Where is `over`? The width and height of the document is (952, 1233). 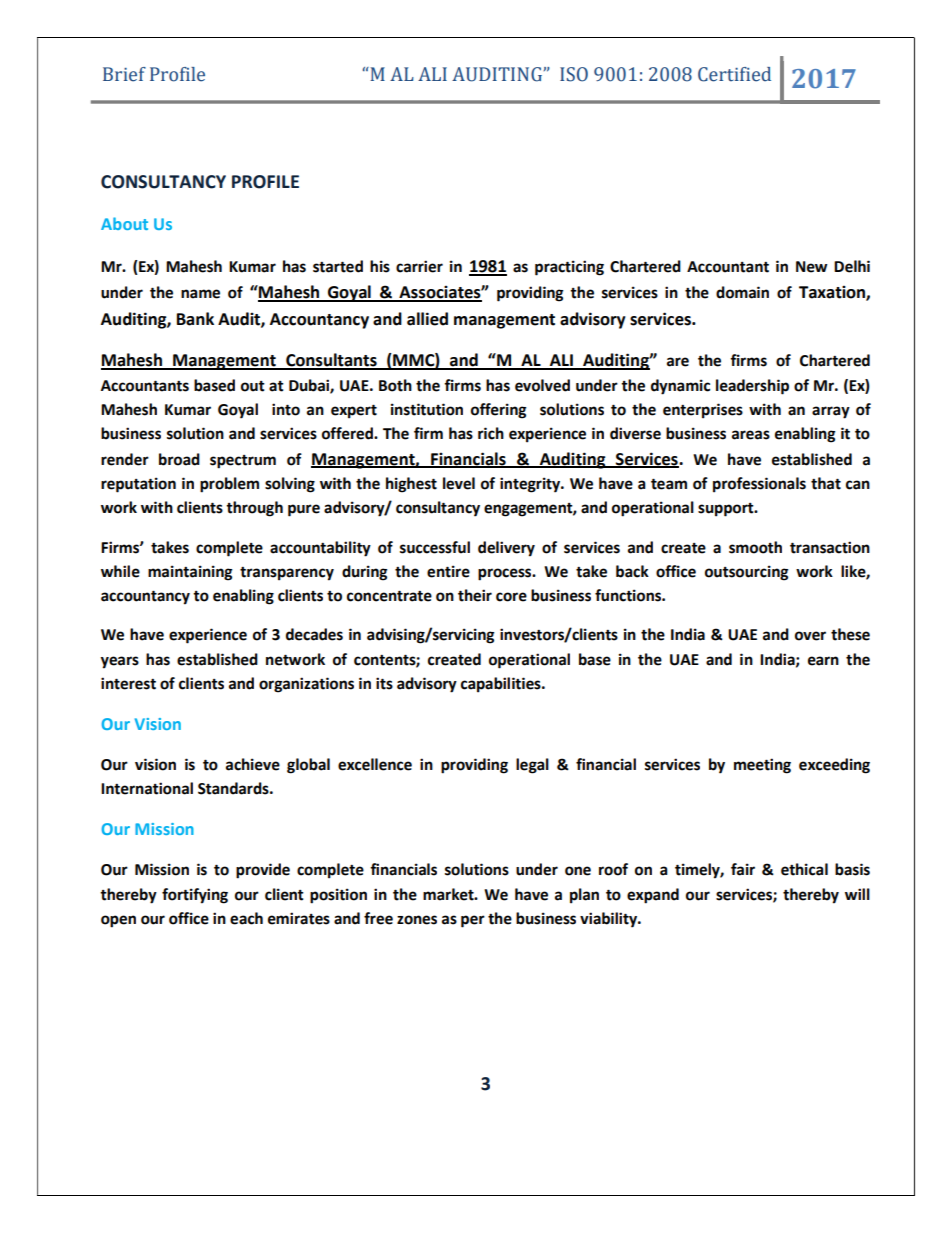 over is located at coordinates (810, 636).
